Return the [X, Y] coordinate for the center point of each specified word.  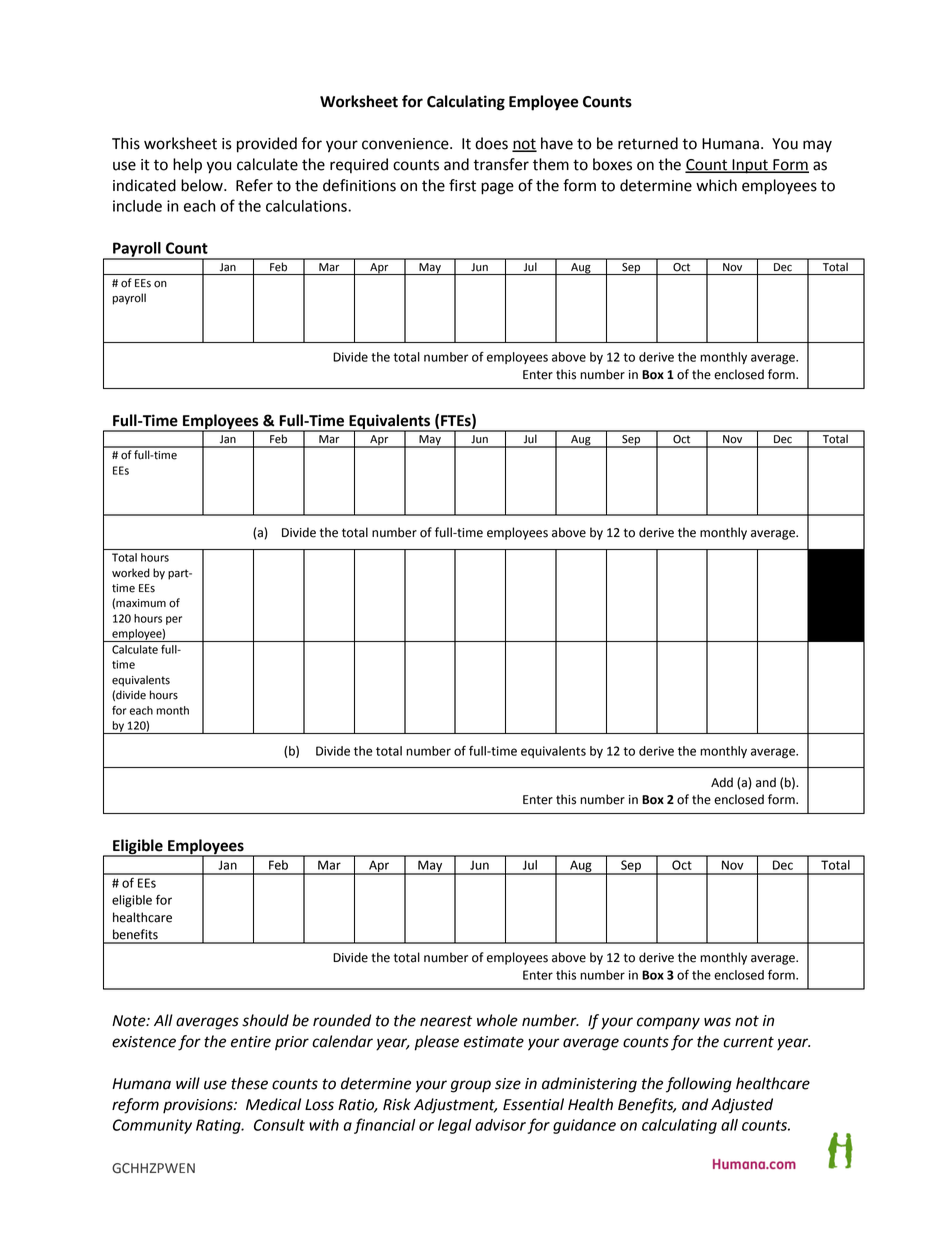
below [203, 185]
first [462, 185]
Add [722, 782]
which [716, 185]
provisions [199, 1106]
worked [131, 573]
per [174, 620]
